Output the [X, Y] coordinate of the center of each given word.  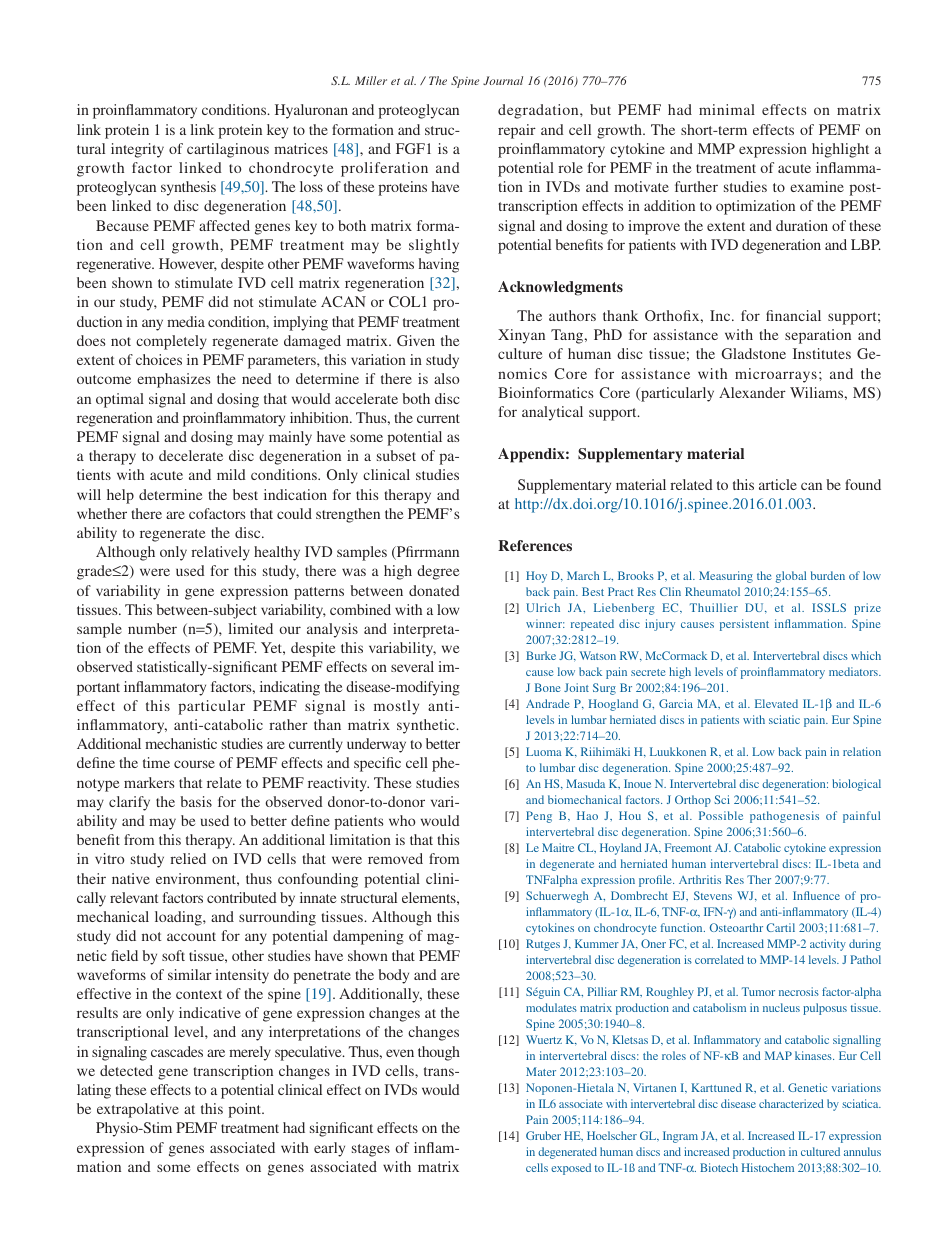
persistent [744, 625]
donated [434, 590]
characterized [791, 1103]
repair [517, 131]
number [152, 628]
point [246, 1110]
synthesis [188, 188]
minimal [727, 109]
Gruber [543, 1135]
